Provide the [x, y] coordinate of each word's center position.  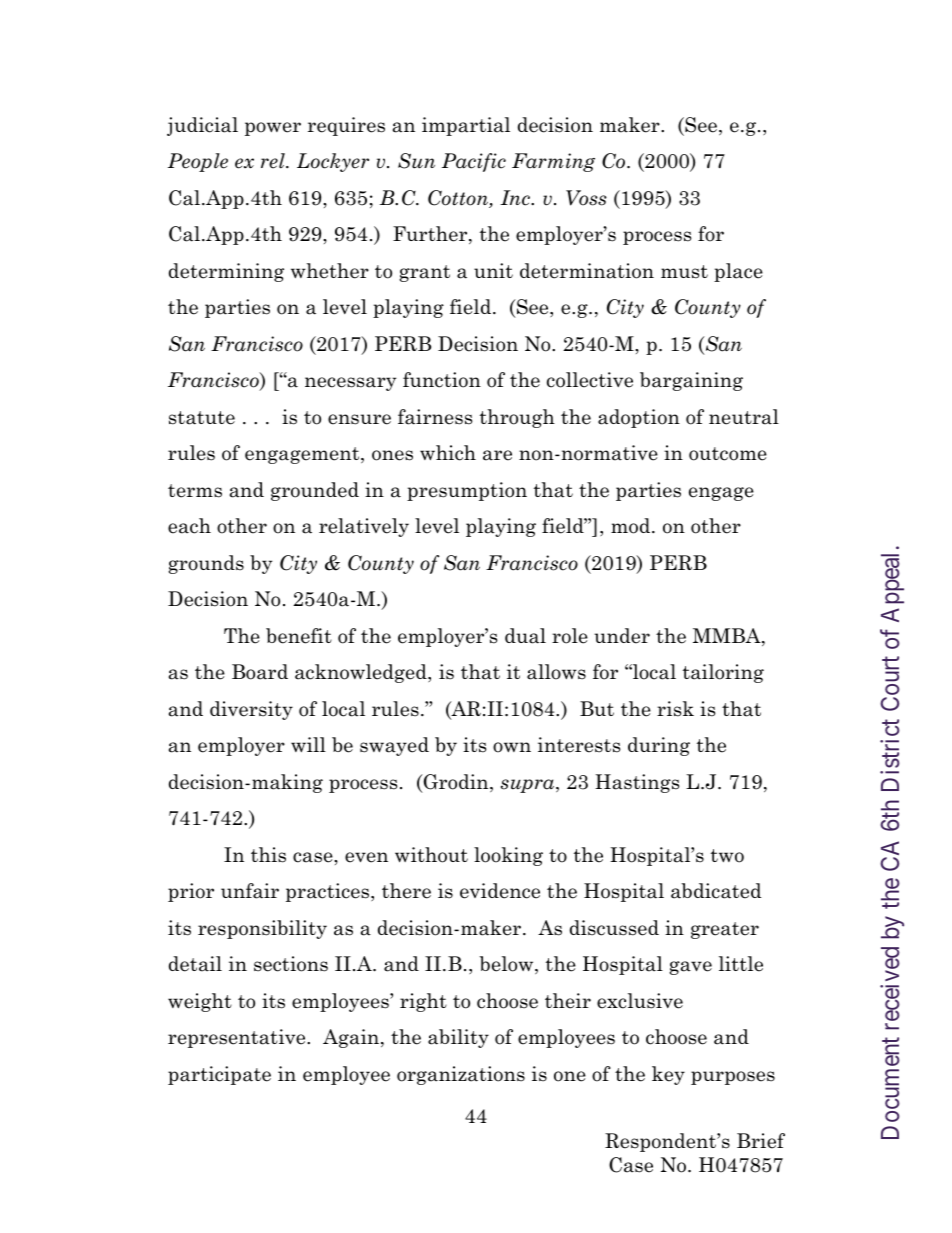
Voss [586, 198]
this [268, 855]
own [512, 747]
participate [219, 1075]
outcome [728, 454]
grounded [315, 491]
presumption [467, 491]
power [273, 129]
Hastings [637, 783]
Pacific [474, 162]
